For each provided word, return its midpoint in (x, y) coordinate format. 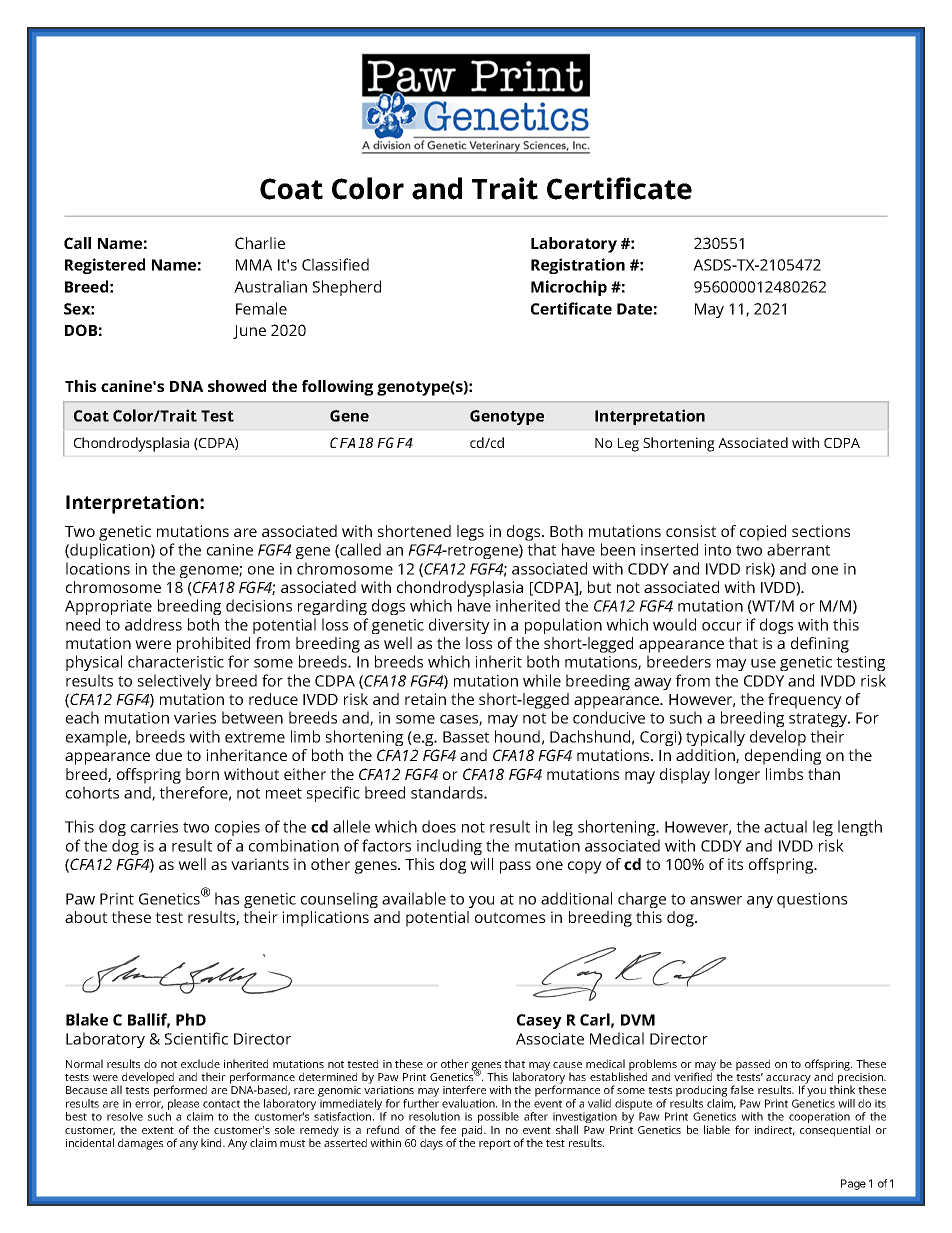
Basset (466, 737)
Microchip (569, 288)
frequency (805, 701)
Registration (578, 266)
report (495, 1145)
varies (195, 718)
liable (717, 1129)
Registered (105, 266)
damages (140, 1144)
